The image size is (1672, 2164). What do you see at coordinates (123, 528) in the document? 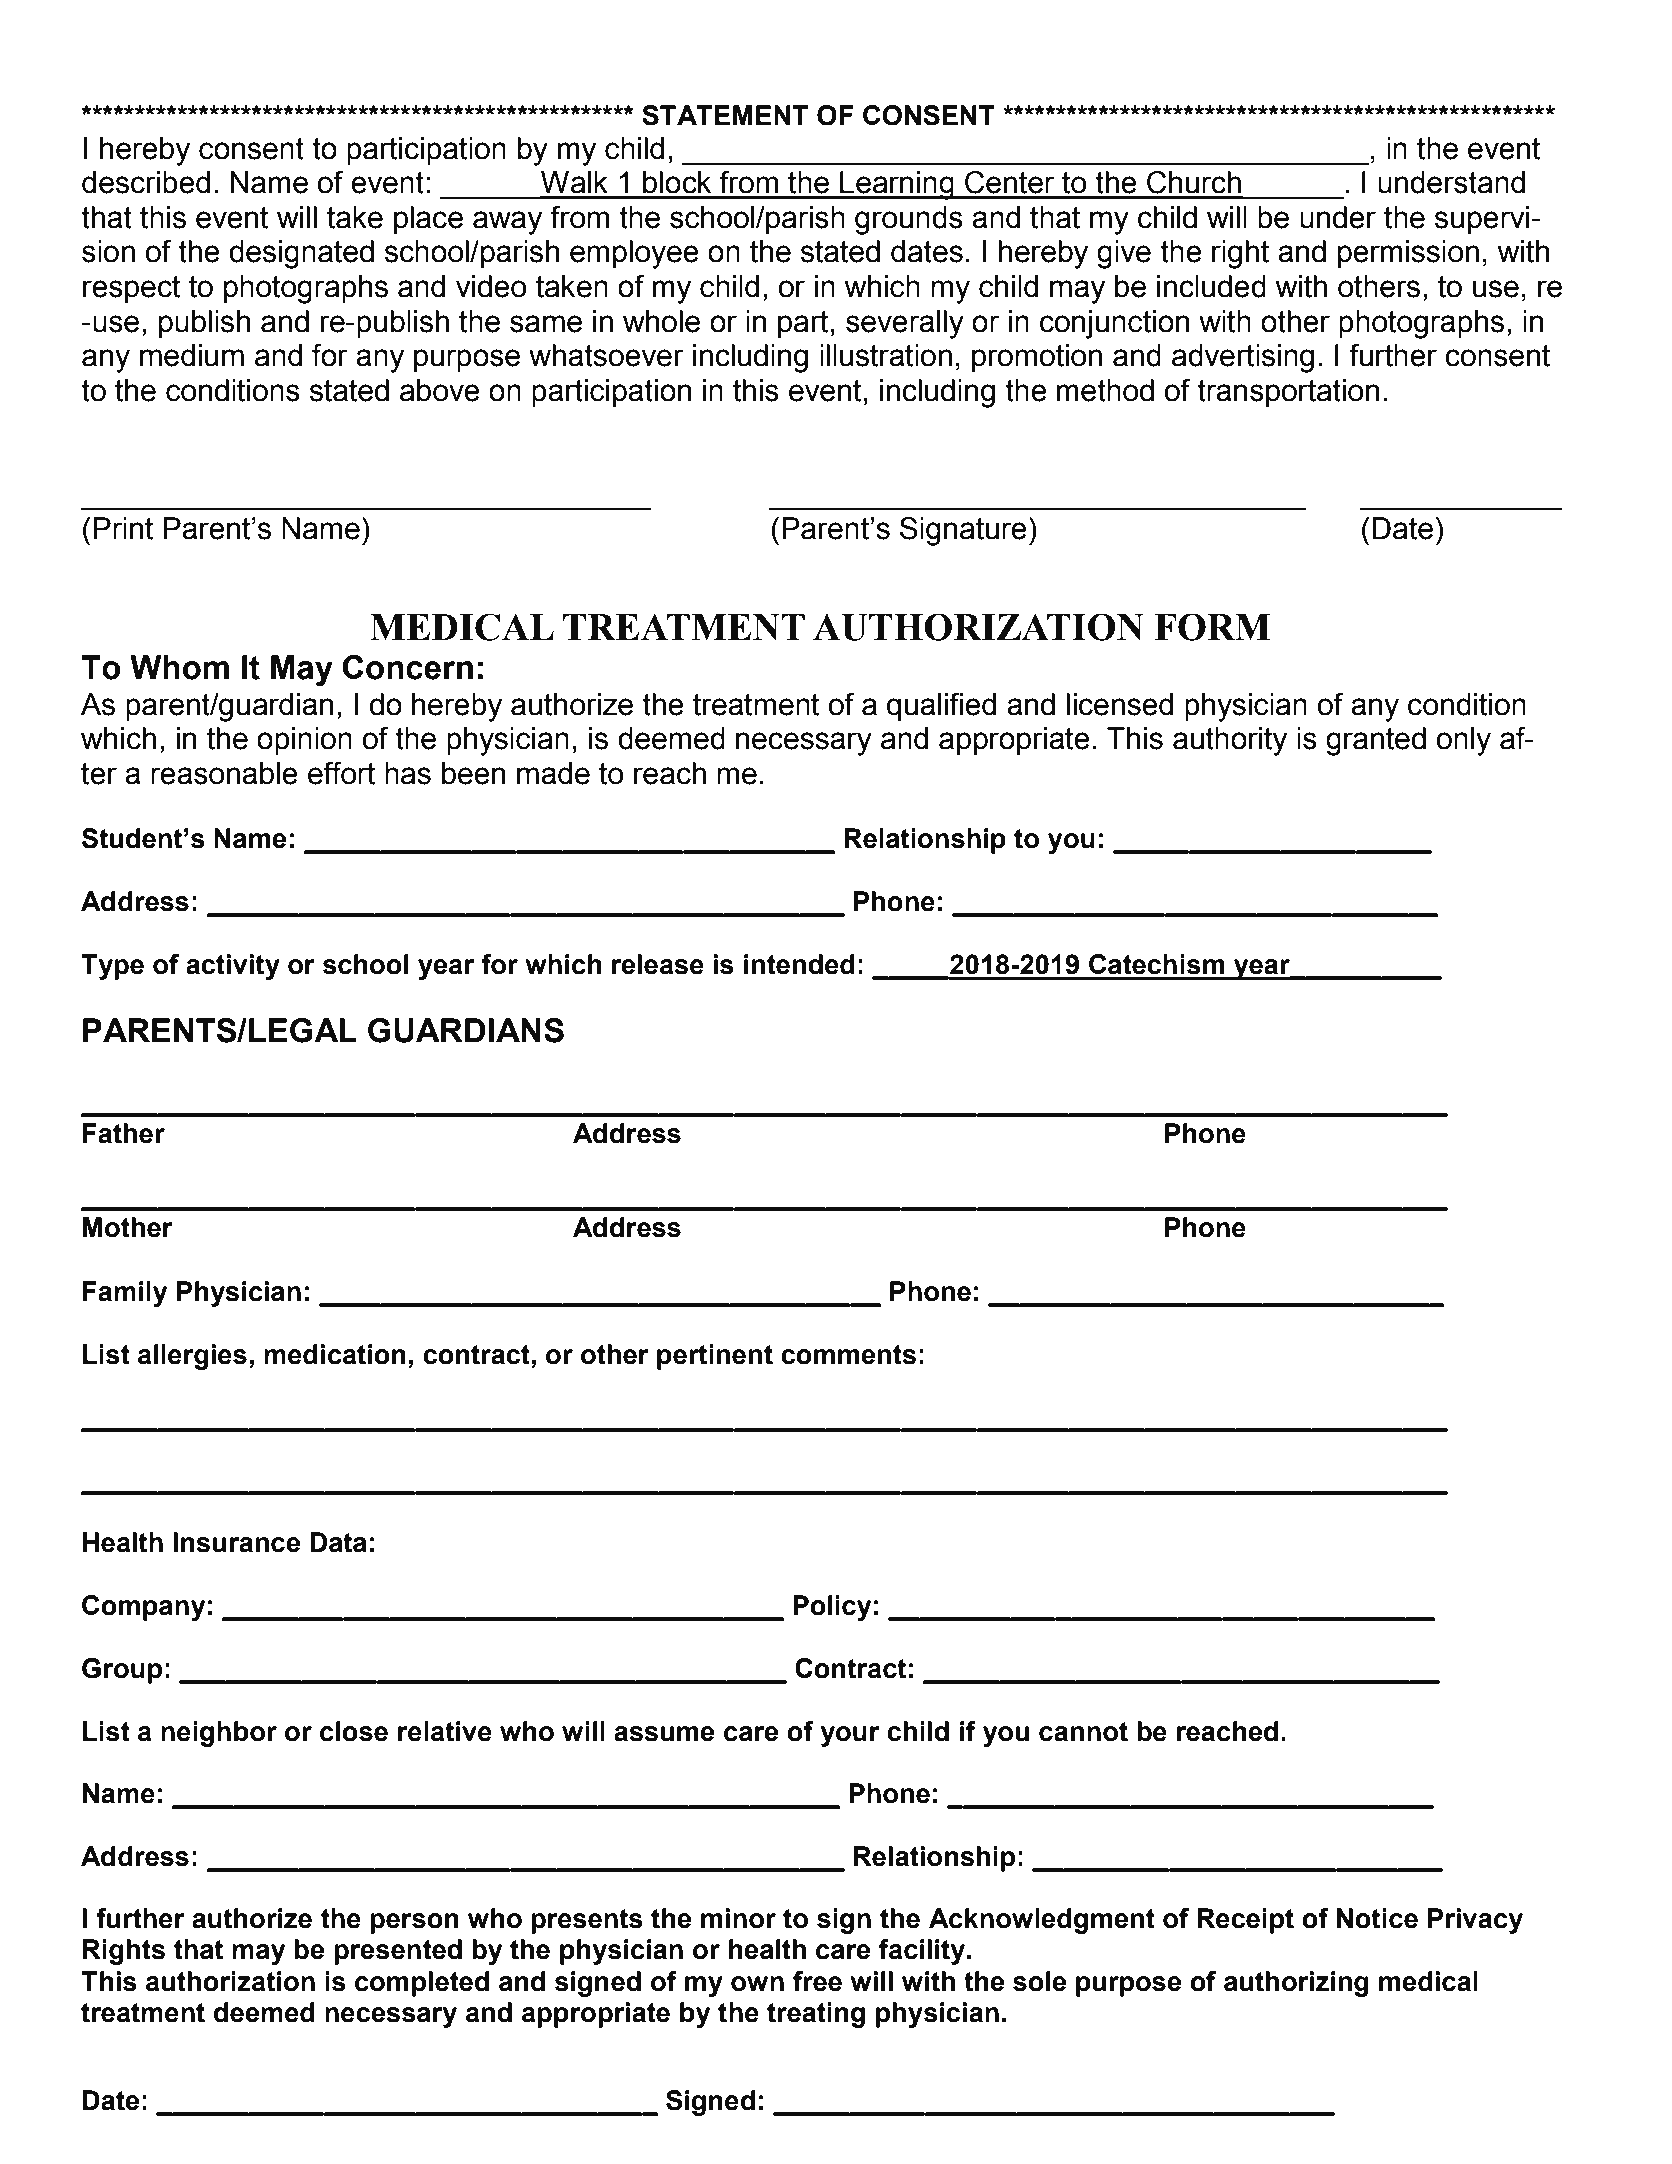
I see `Print` at bounding box center [123, 528].
